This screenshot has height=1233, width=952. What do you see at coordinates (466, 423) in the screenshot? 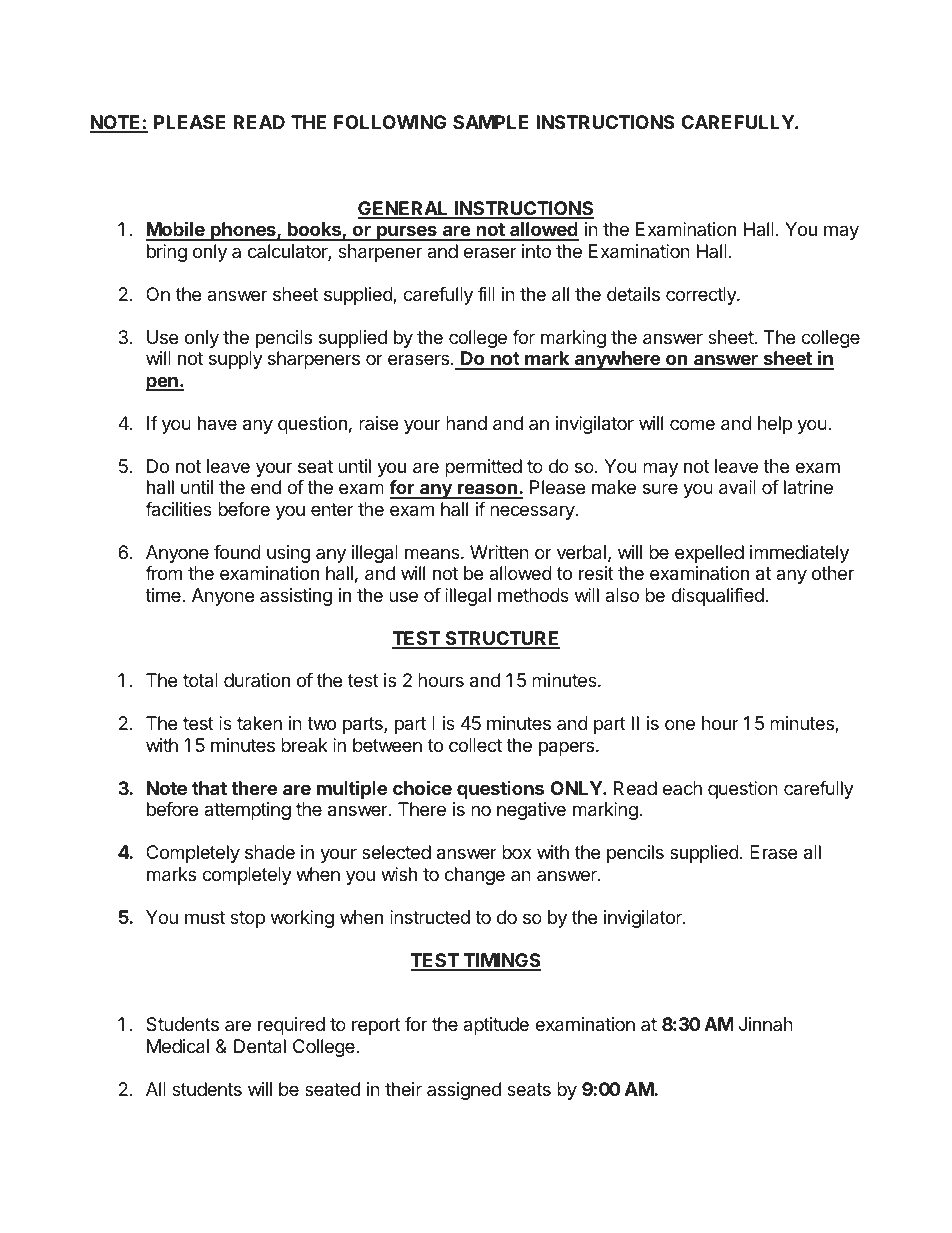
I see `hand` at bounding box center [466, 423].
